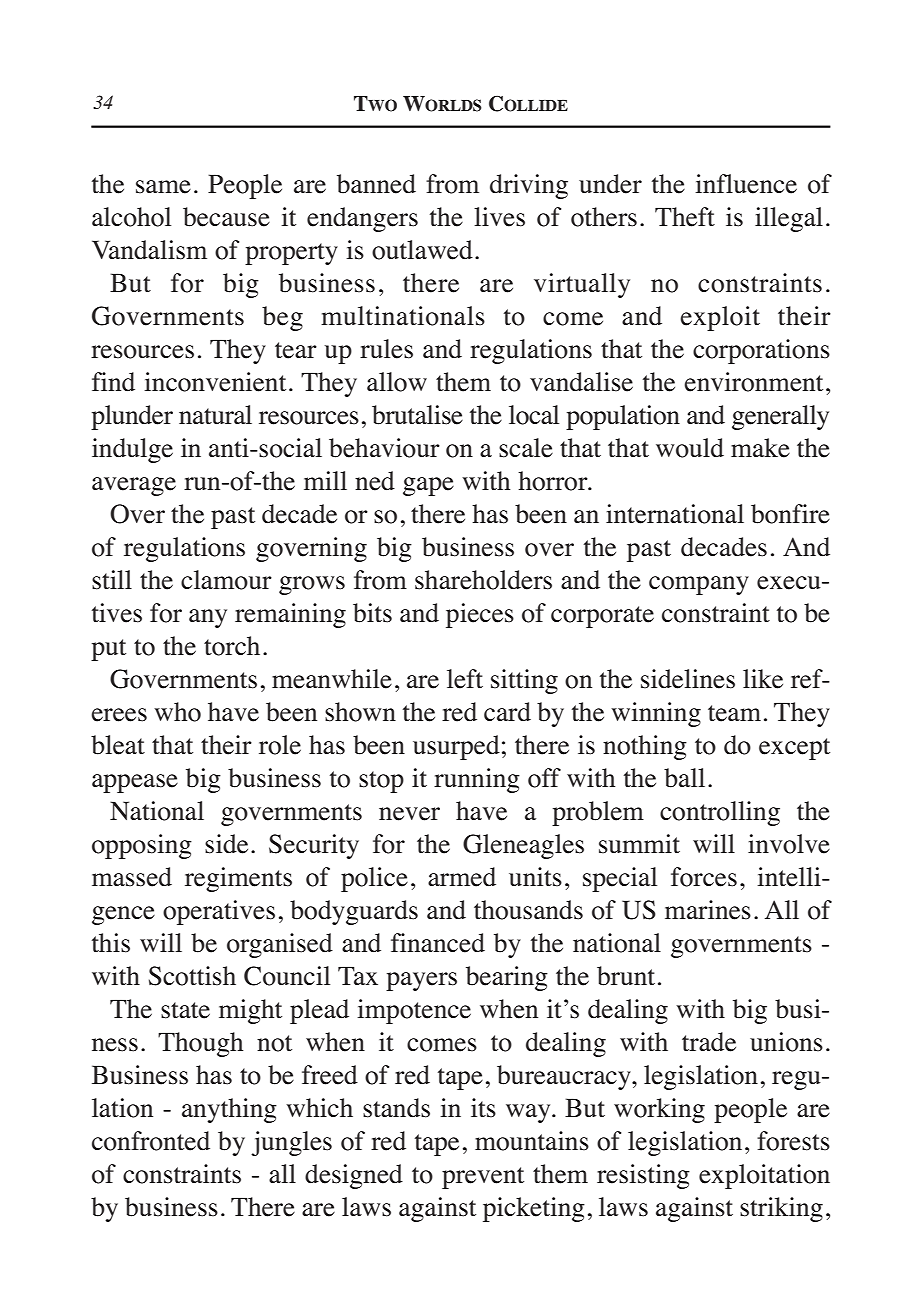  Describe the element at coordinates (499, 217) in the screenshot. I see `lives` at that location.
